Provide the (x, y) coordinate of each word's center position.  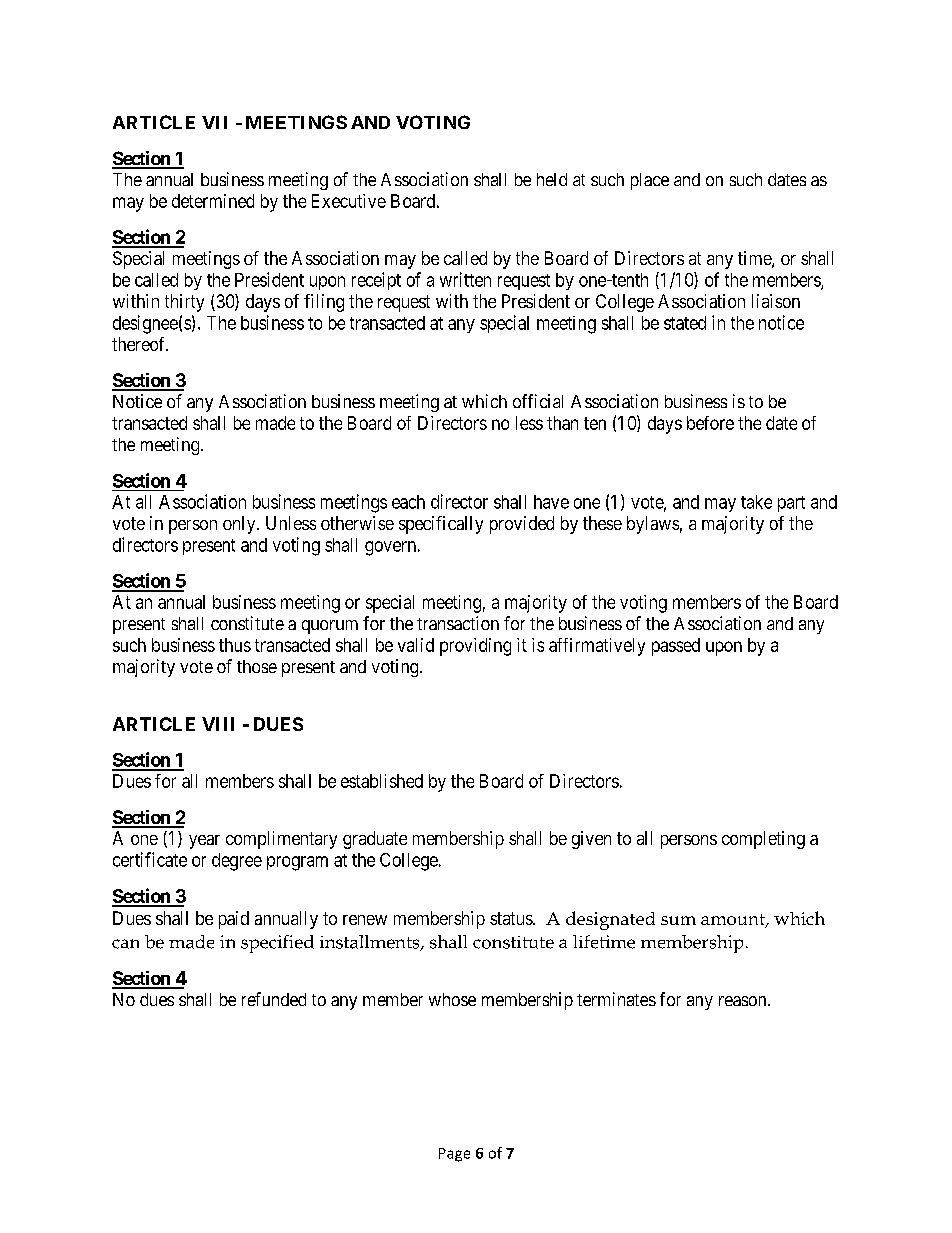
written (465, 279)
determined (213, 201)
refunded (274, 999)
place (650, 181)
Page (454, 1155)
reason (744, 1001)
